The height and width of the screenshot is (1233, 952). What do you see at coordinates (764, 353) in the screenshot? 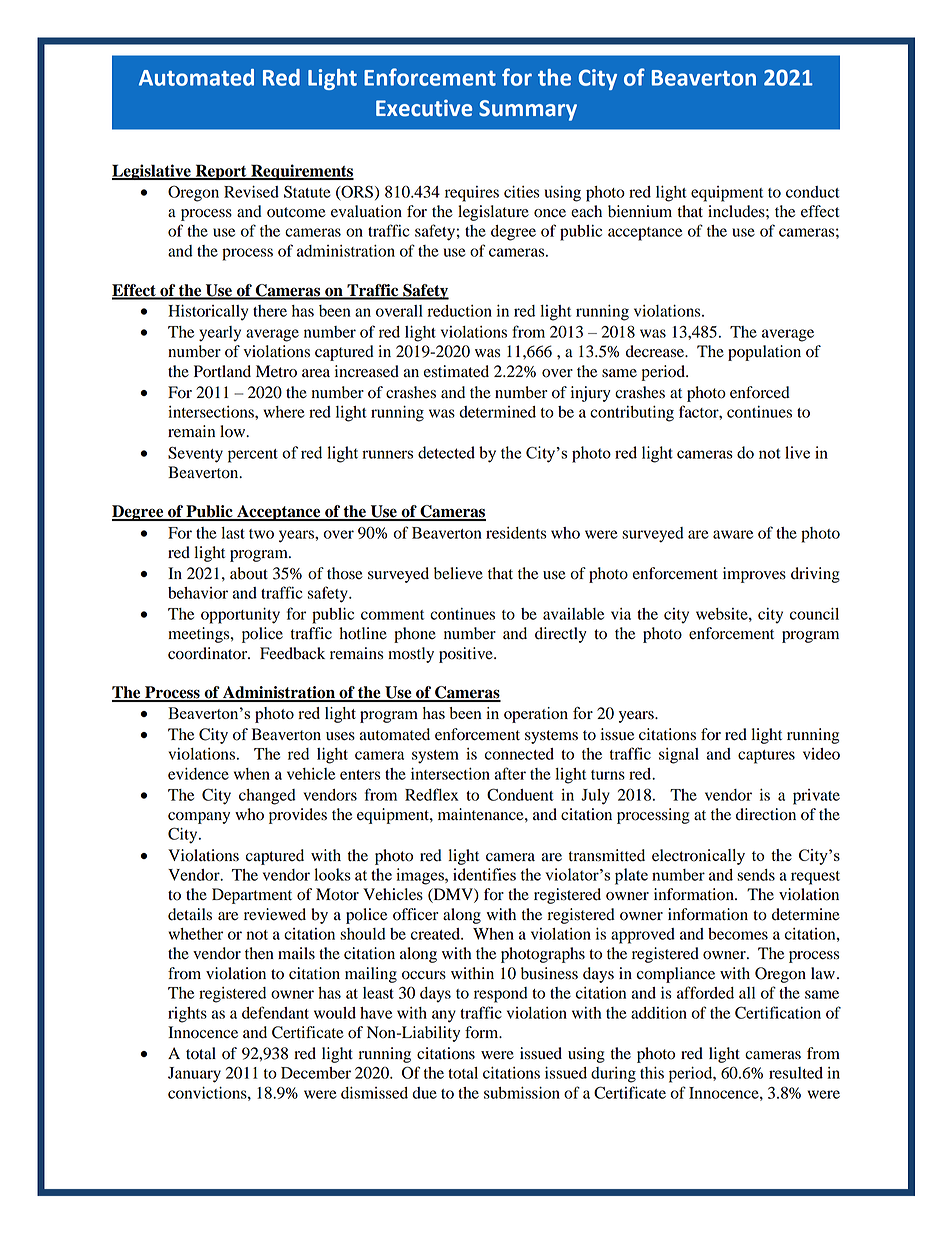
I see `population` at bounding box center [764, 353].
